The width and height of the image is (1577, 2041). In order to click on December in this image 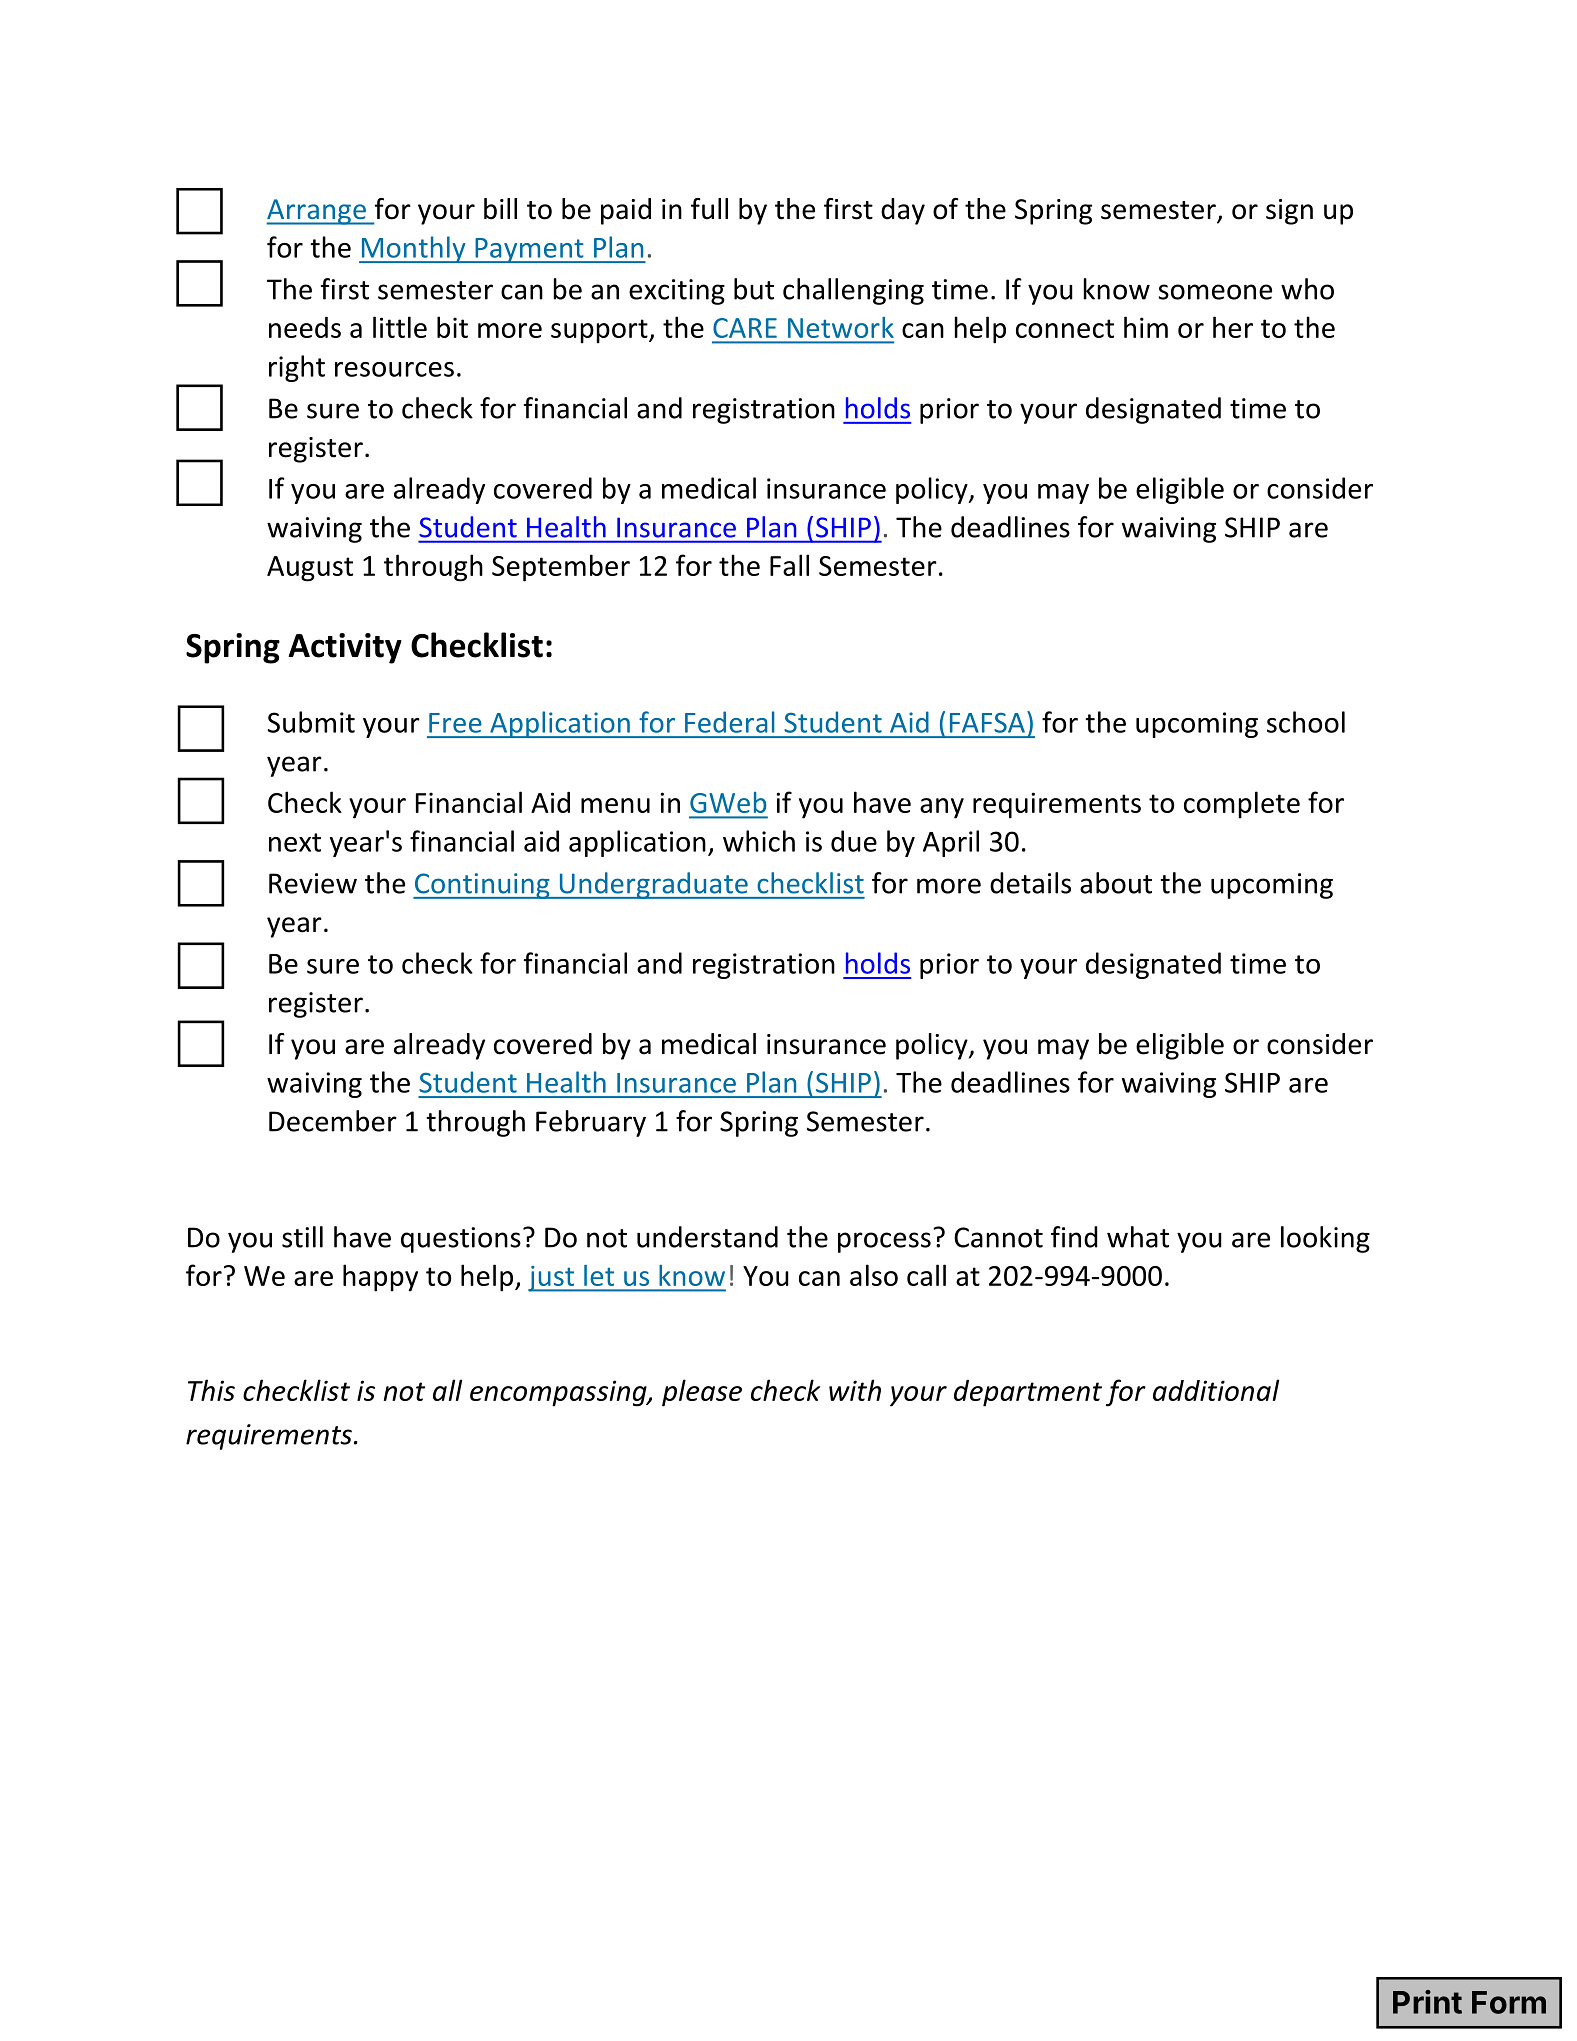, I will do `click(333, 1121)`.
